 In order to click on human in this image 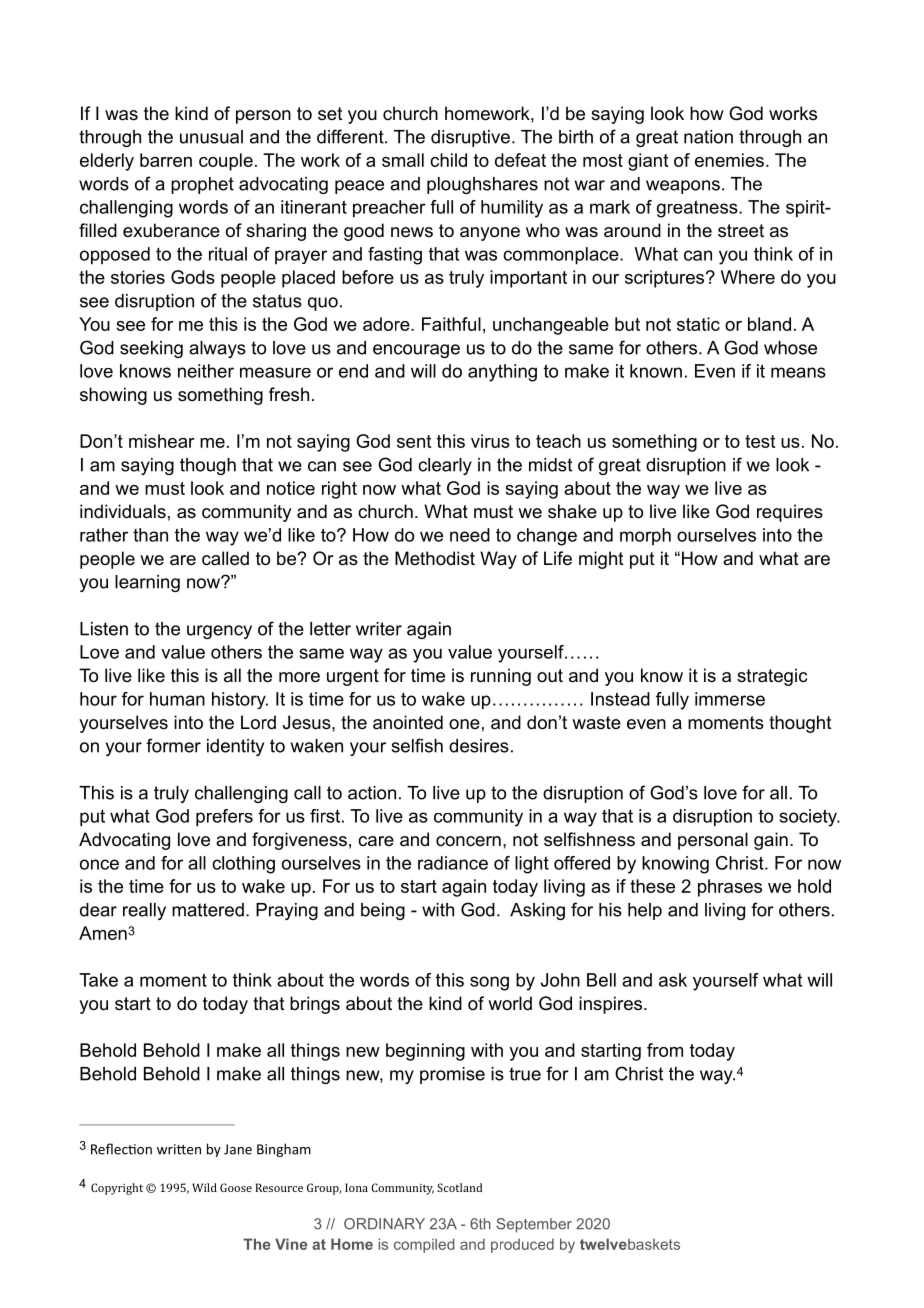, I will do `click(177, 699)`.
